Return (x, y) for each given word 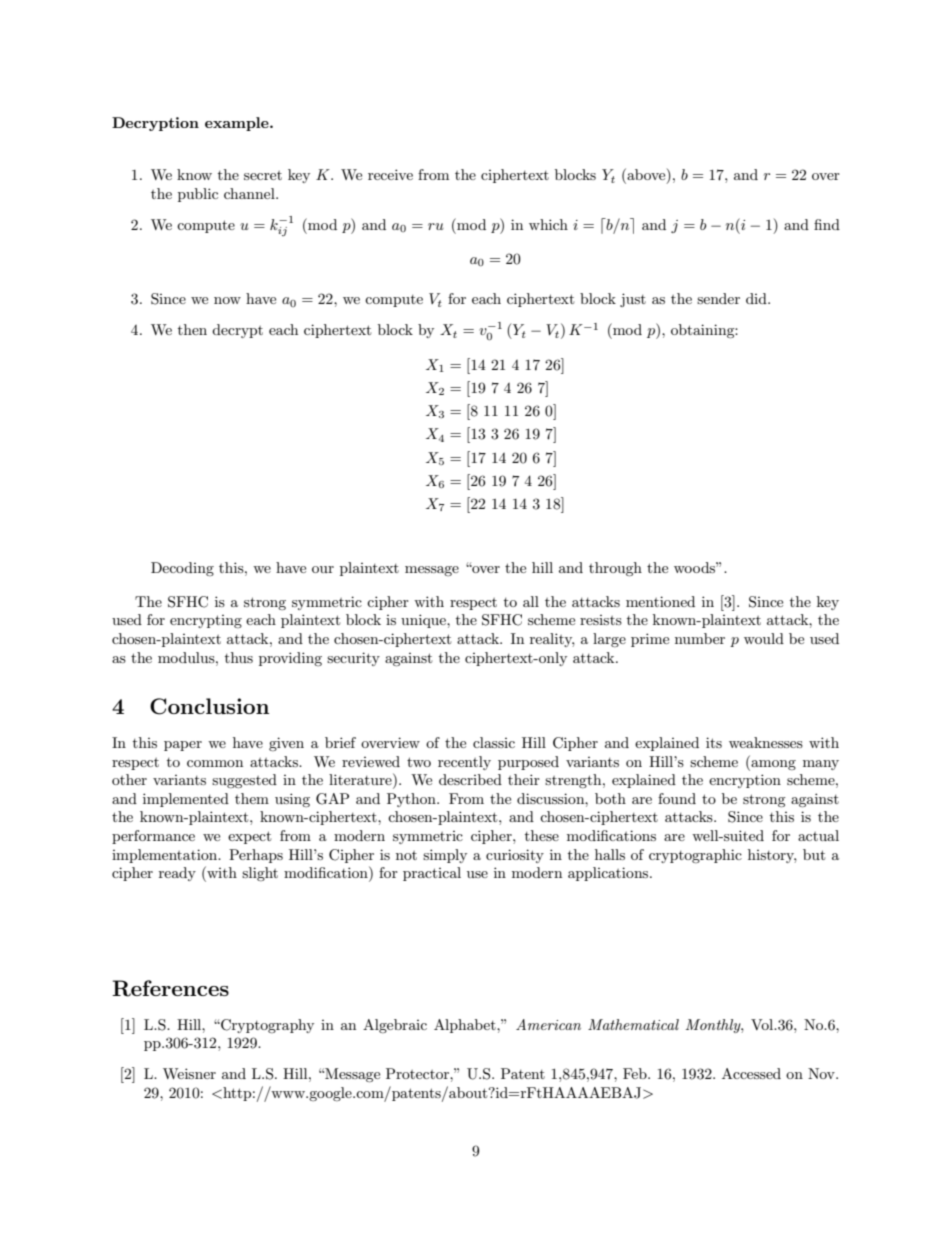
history (772, 856)
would (764, 638)
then (192, 329)
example (238, 124)
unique (424, 621)
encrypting (206, 621)
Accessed (751, 1073)
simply (445, 856)
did (757, 298)
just (633, 300)
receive (390, 174)
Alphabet (466, 1026)
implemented (186, 800)
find (827, 224)
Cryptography (266, 1026)
